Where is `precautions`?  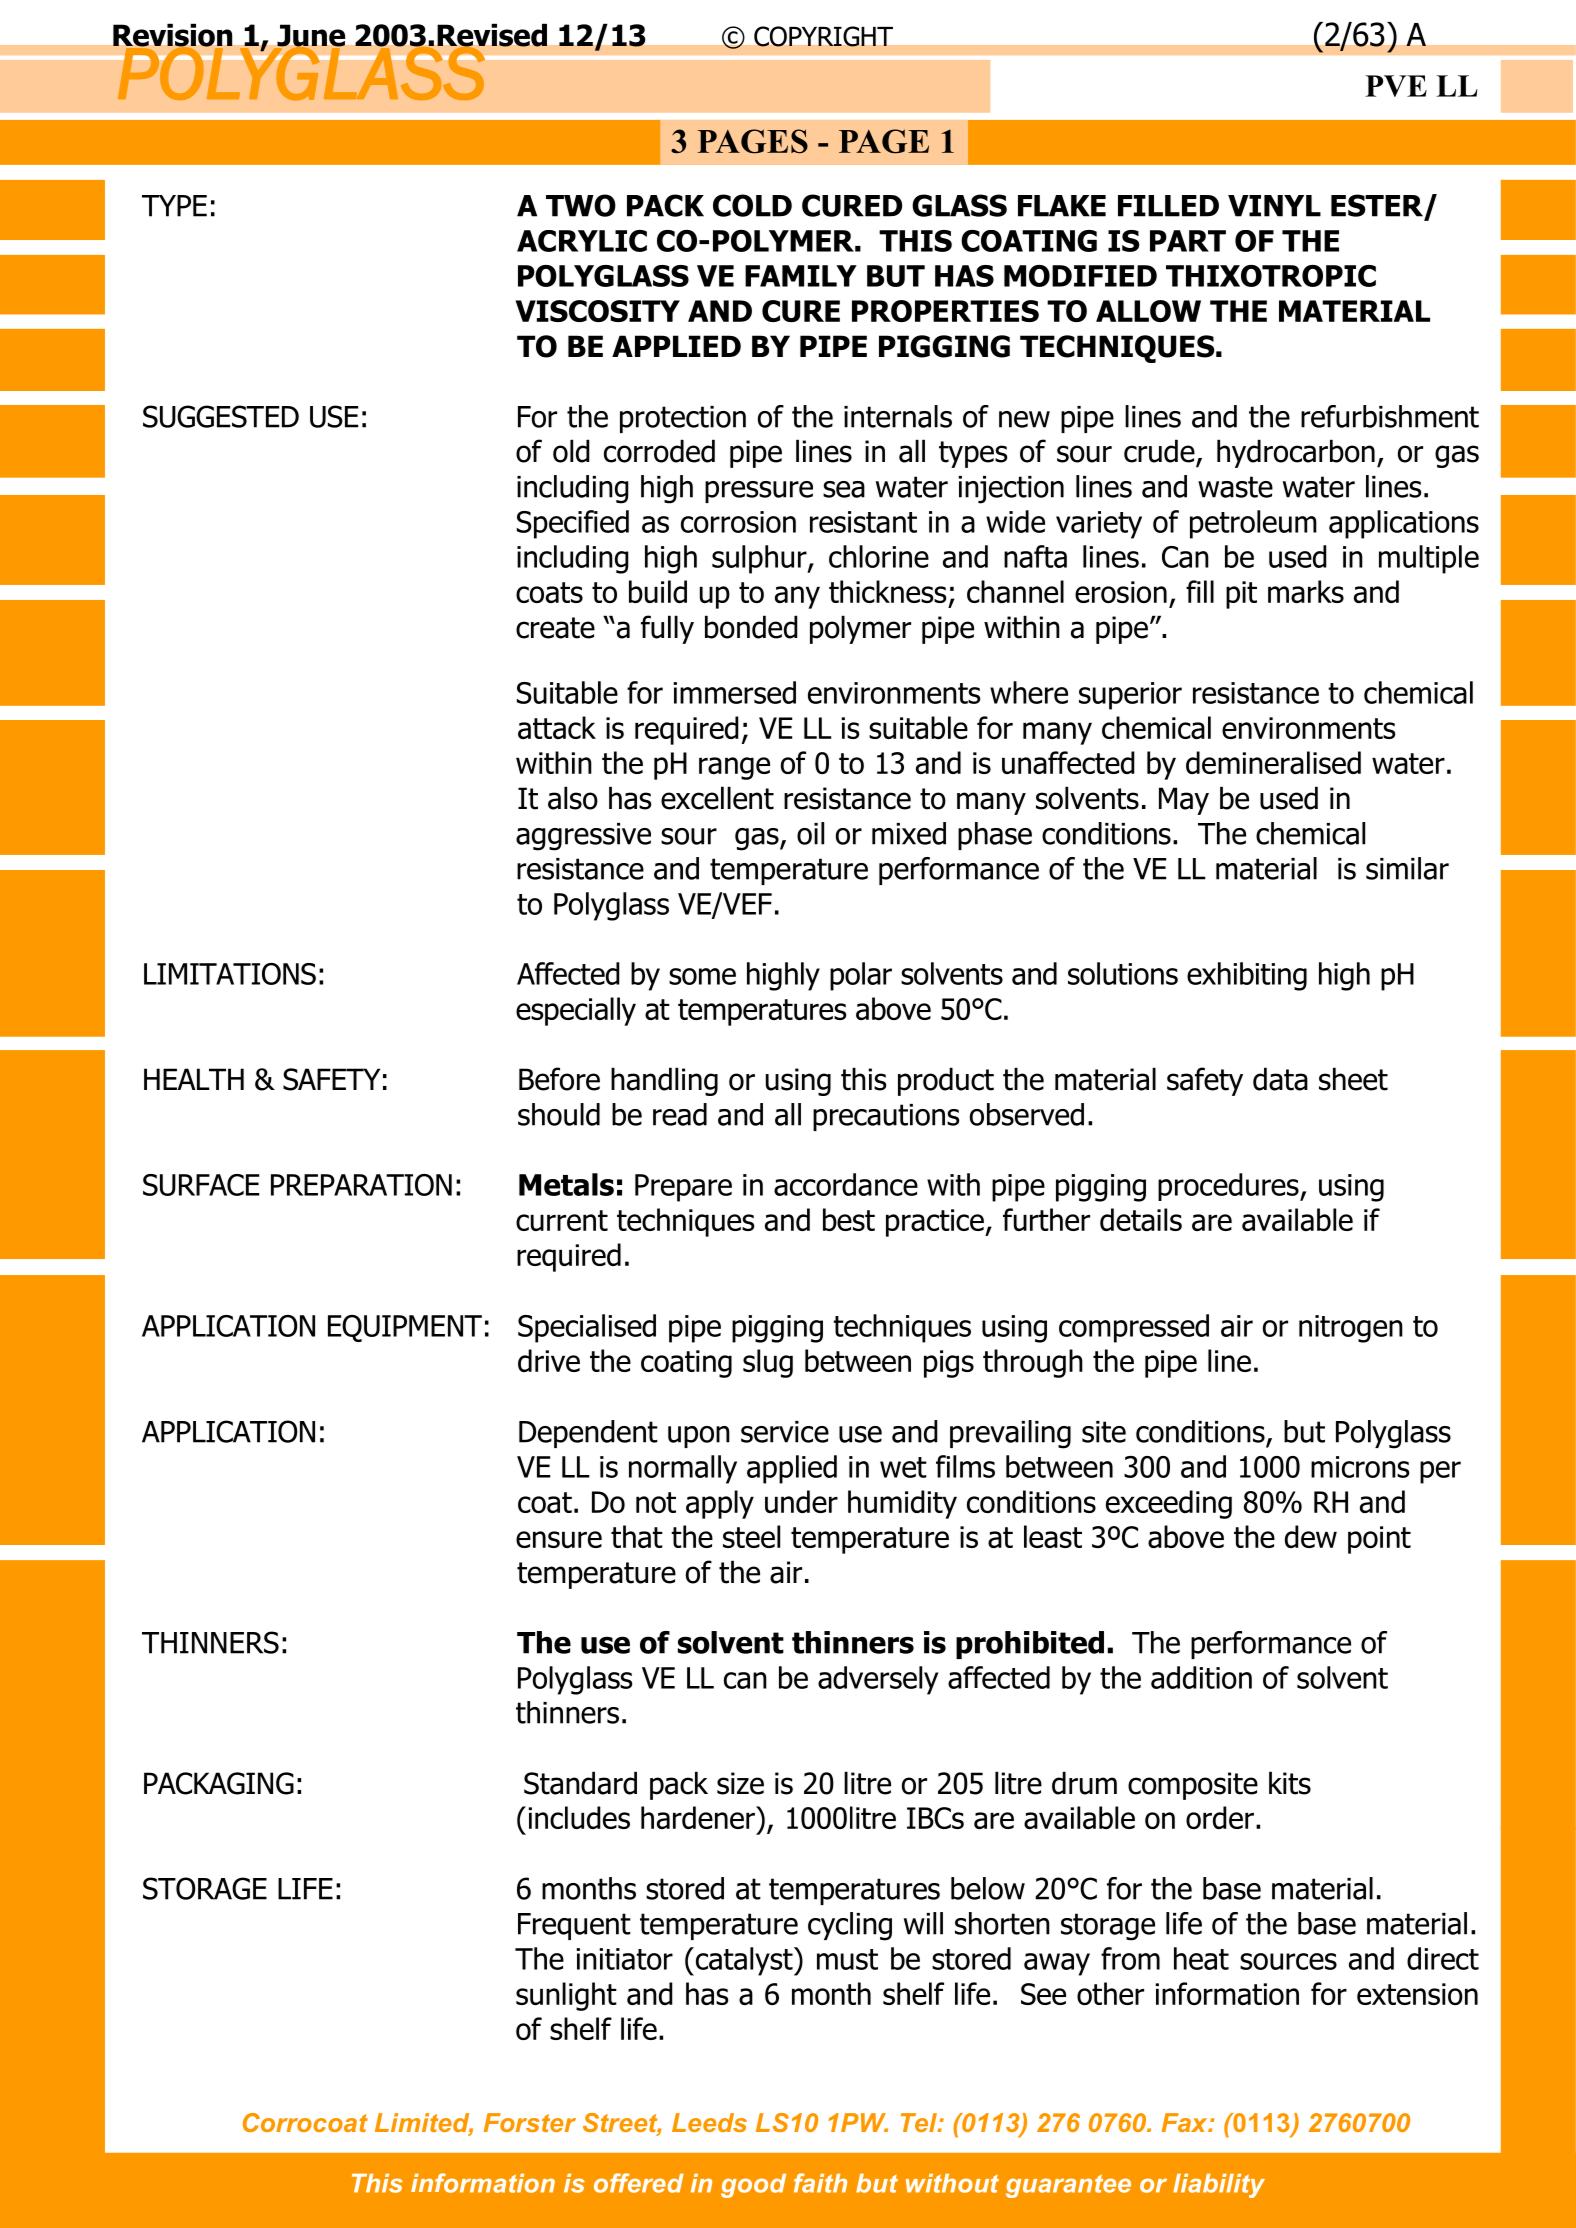
precautions is located at coordinates (886, 1117).
